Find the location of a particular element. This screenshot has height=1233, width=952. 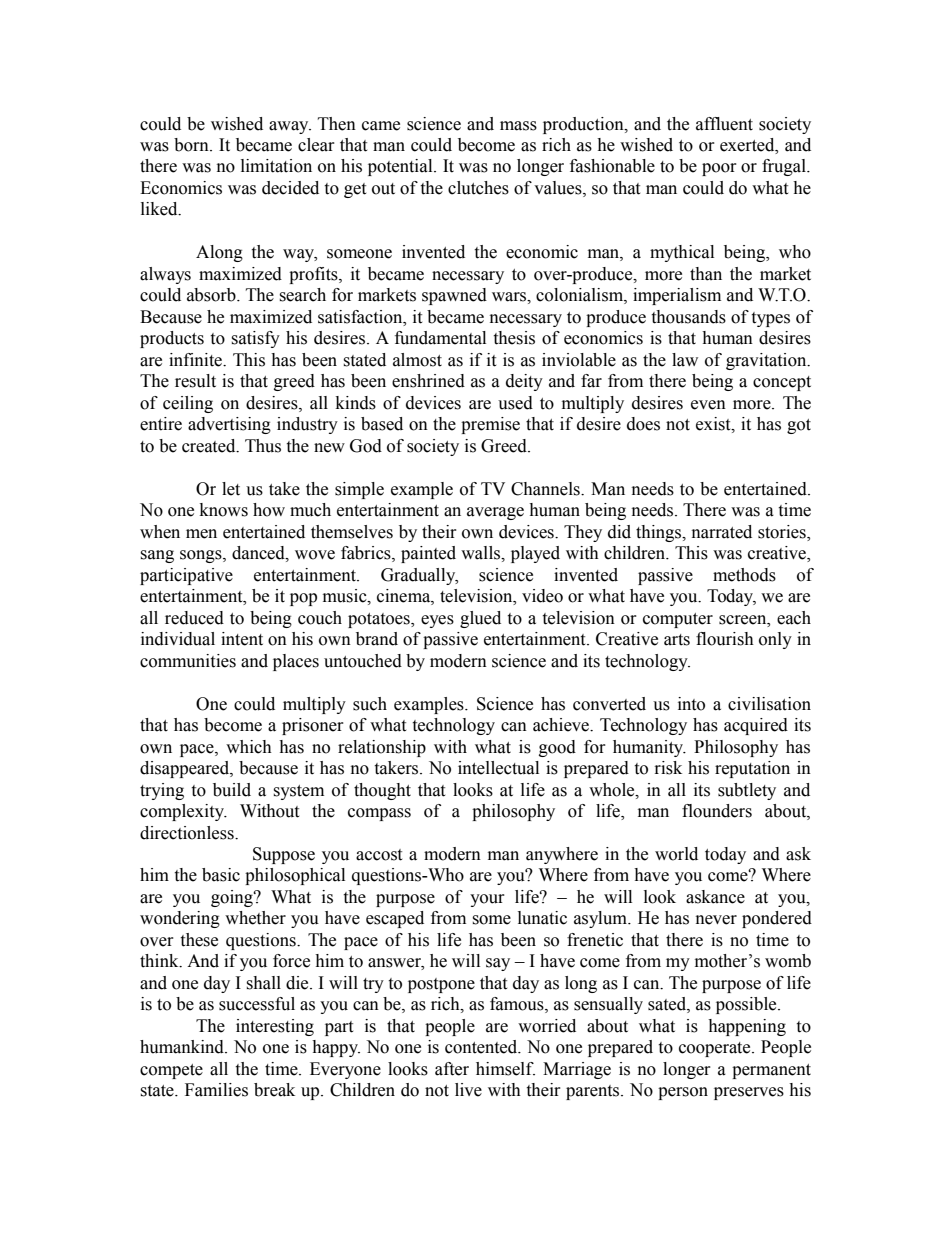

contented is located at coordinates (482, 1047).
